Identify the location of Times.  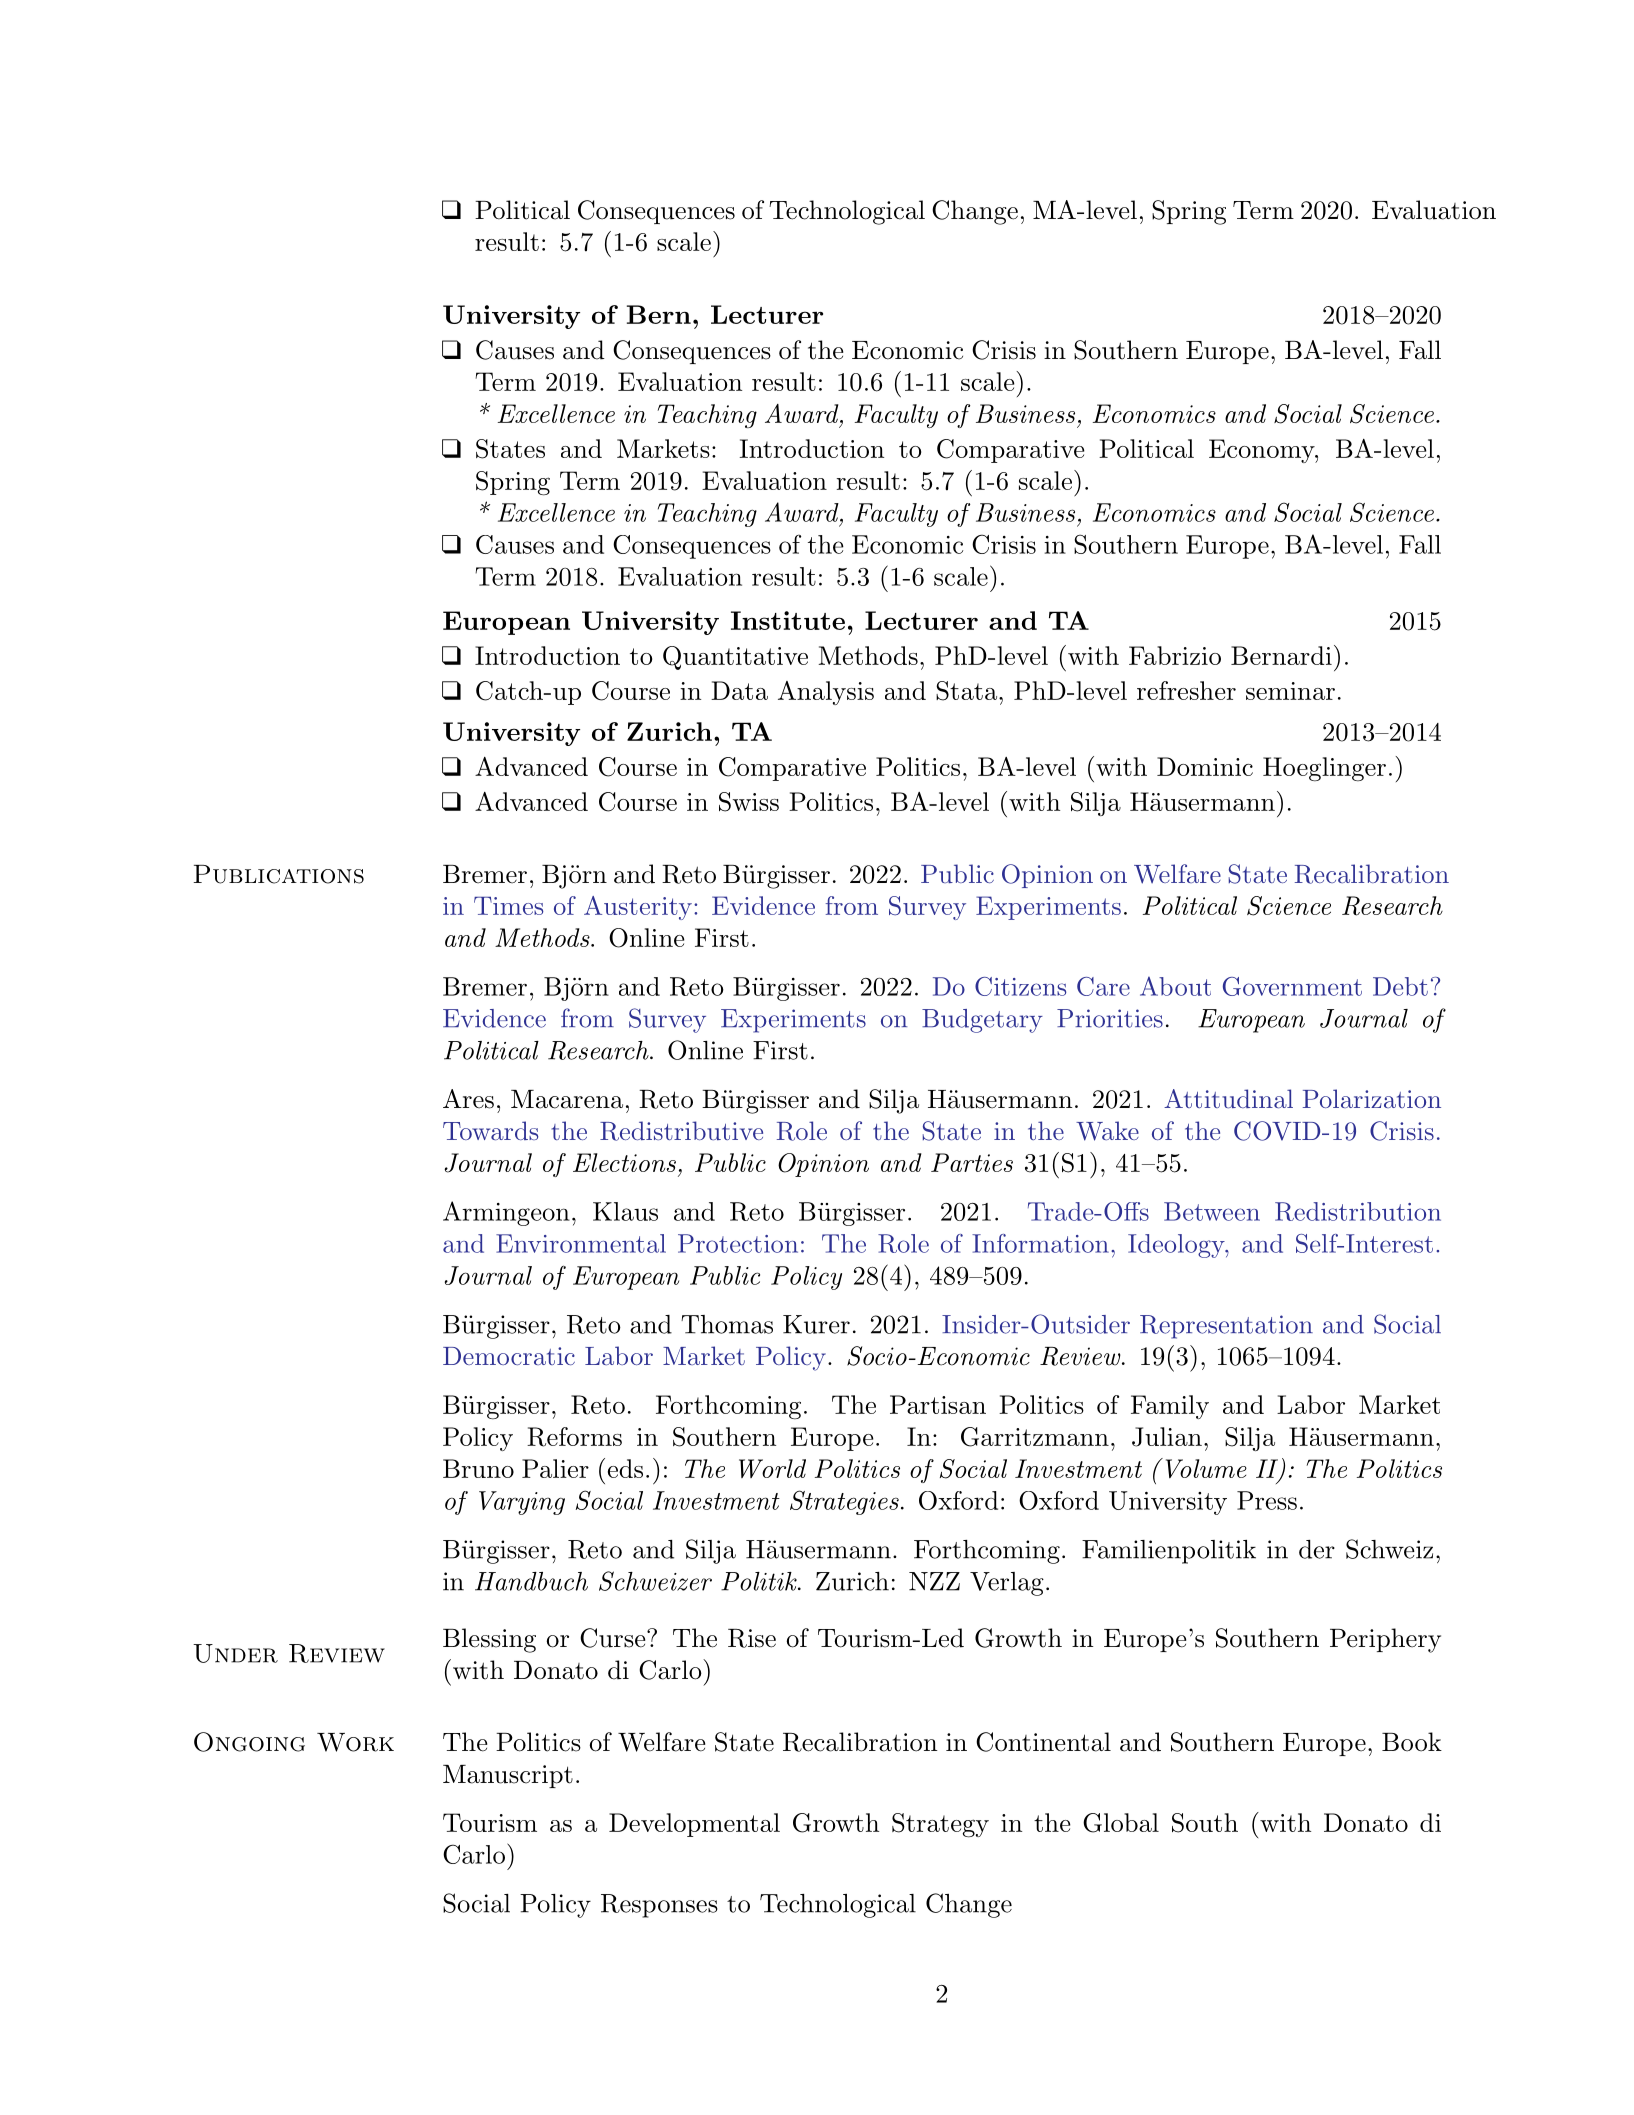
(508, 906).
